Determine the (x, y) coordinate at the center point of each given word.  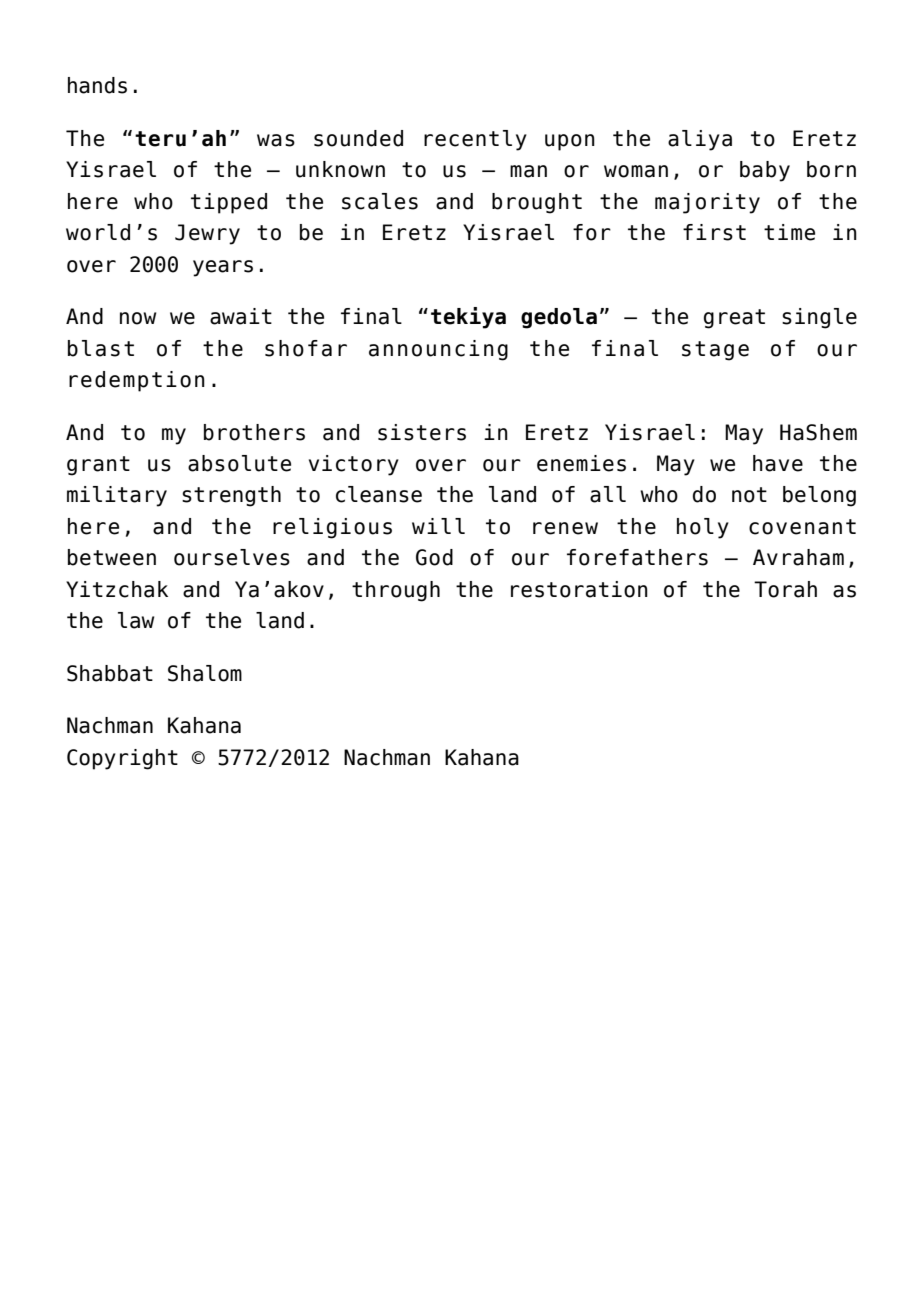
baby (765, 171)
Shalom (205, 673)
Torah (785, 589)
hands (97, 85)
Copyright (122, 759)
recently (475, 140)
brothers (254, 432)
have (778, 463)
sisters (422, 432)
